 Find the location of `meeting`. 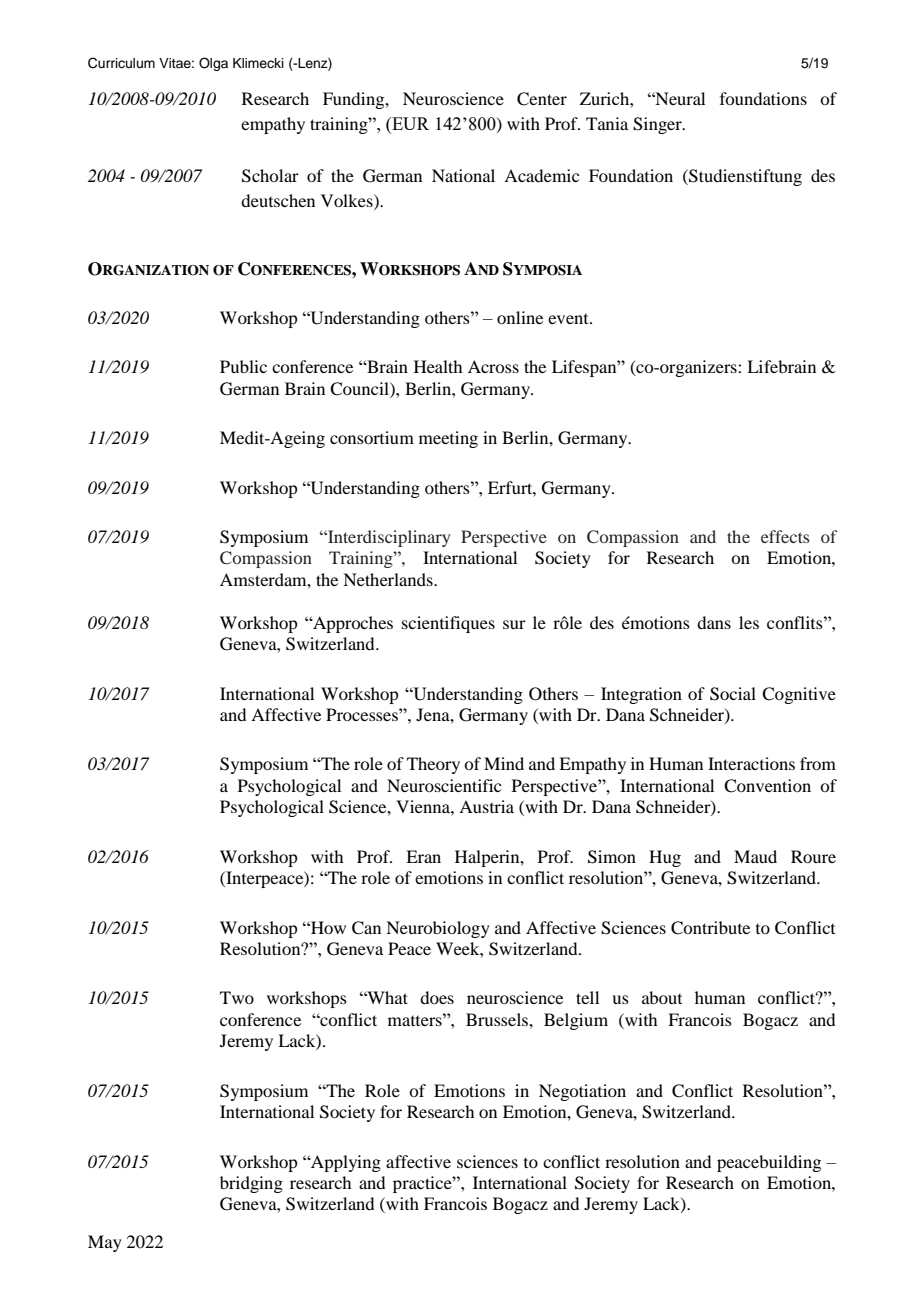

meeting is located at coordinates (448, 439).
